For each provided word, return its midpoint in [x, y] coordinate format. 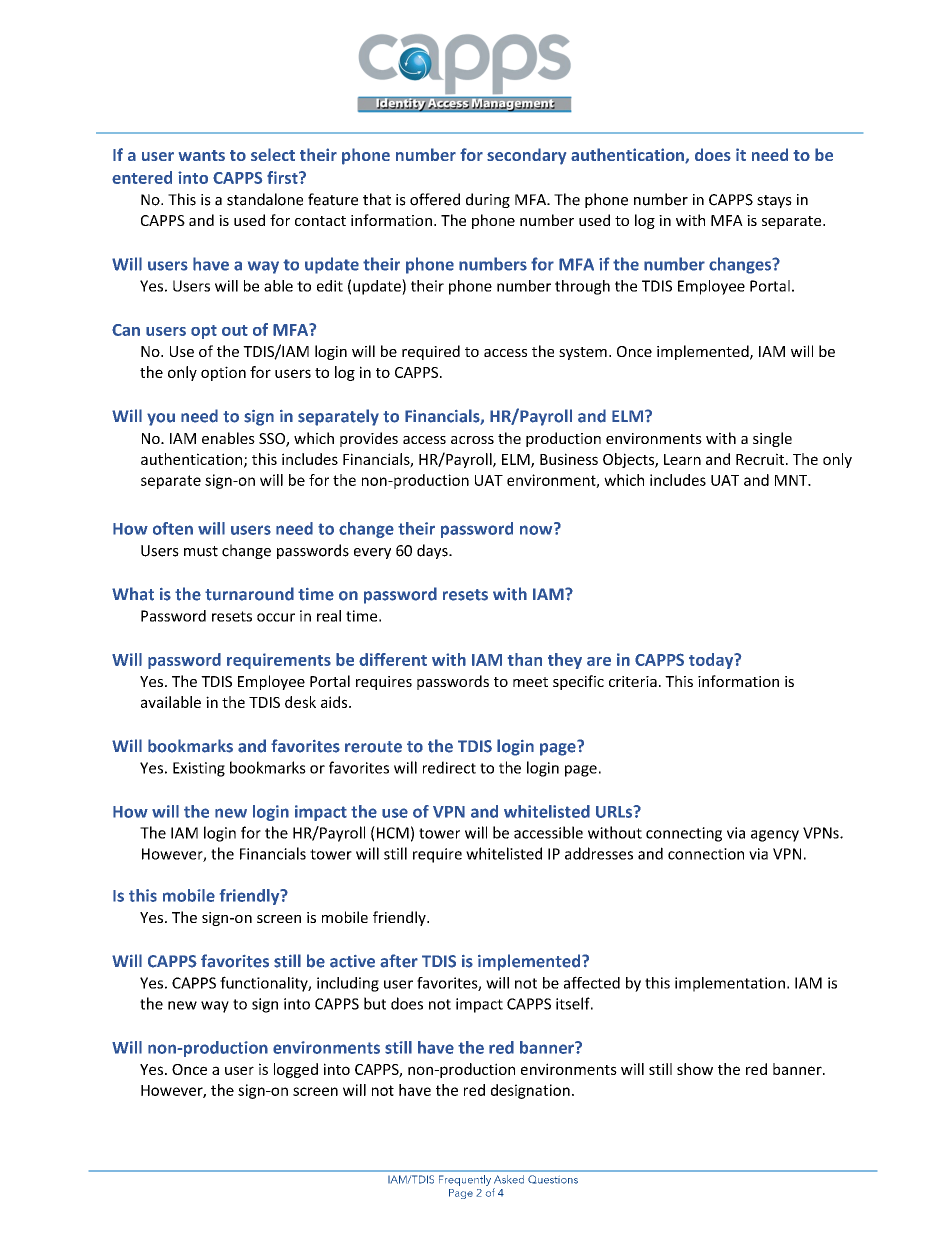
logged [296, 1070]
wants [202, 155]
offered [435, 199]
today [712, 661]
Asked [509, 1179]
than [525, 659]
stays [774, 201]
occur [276, 617]
